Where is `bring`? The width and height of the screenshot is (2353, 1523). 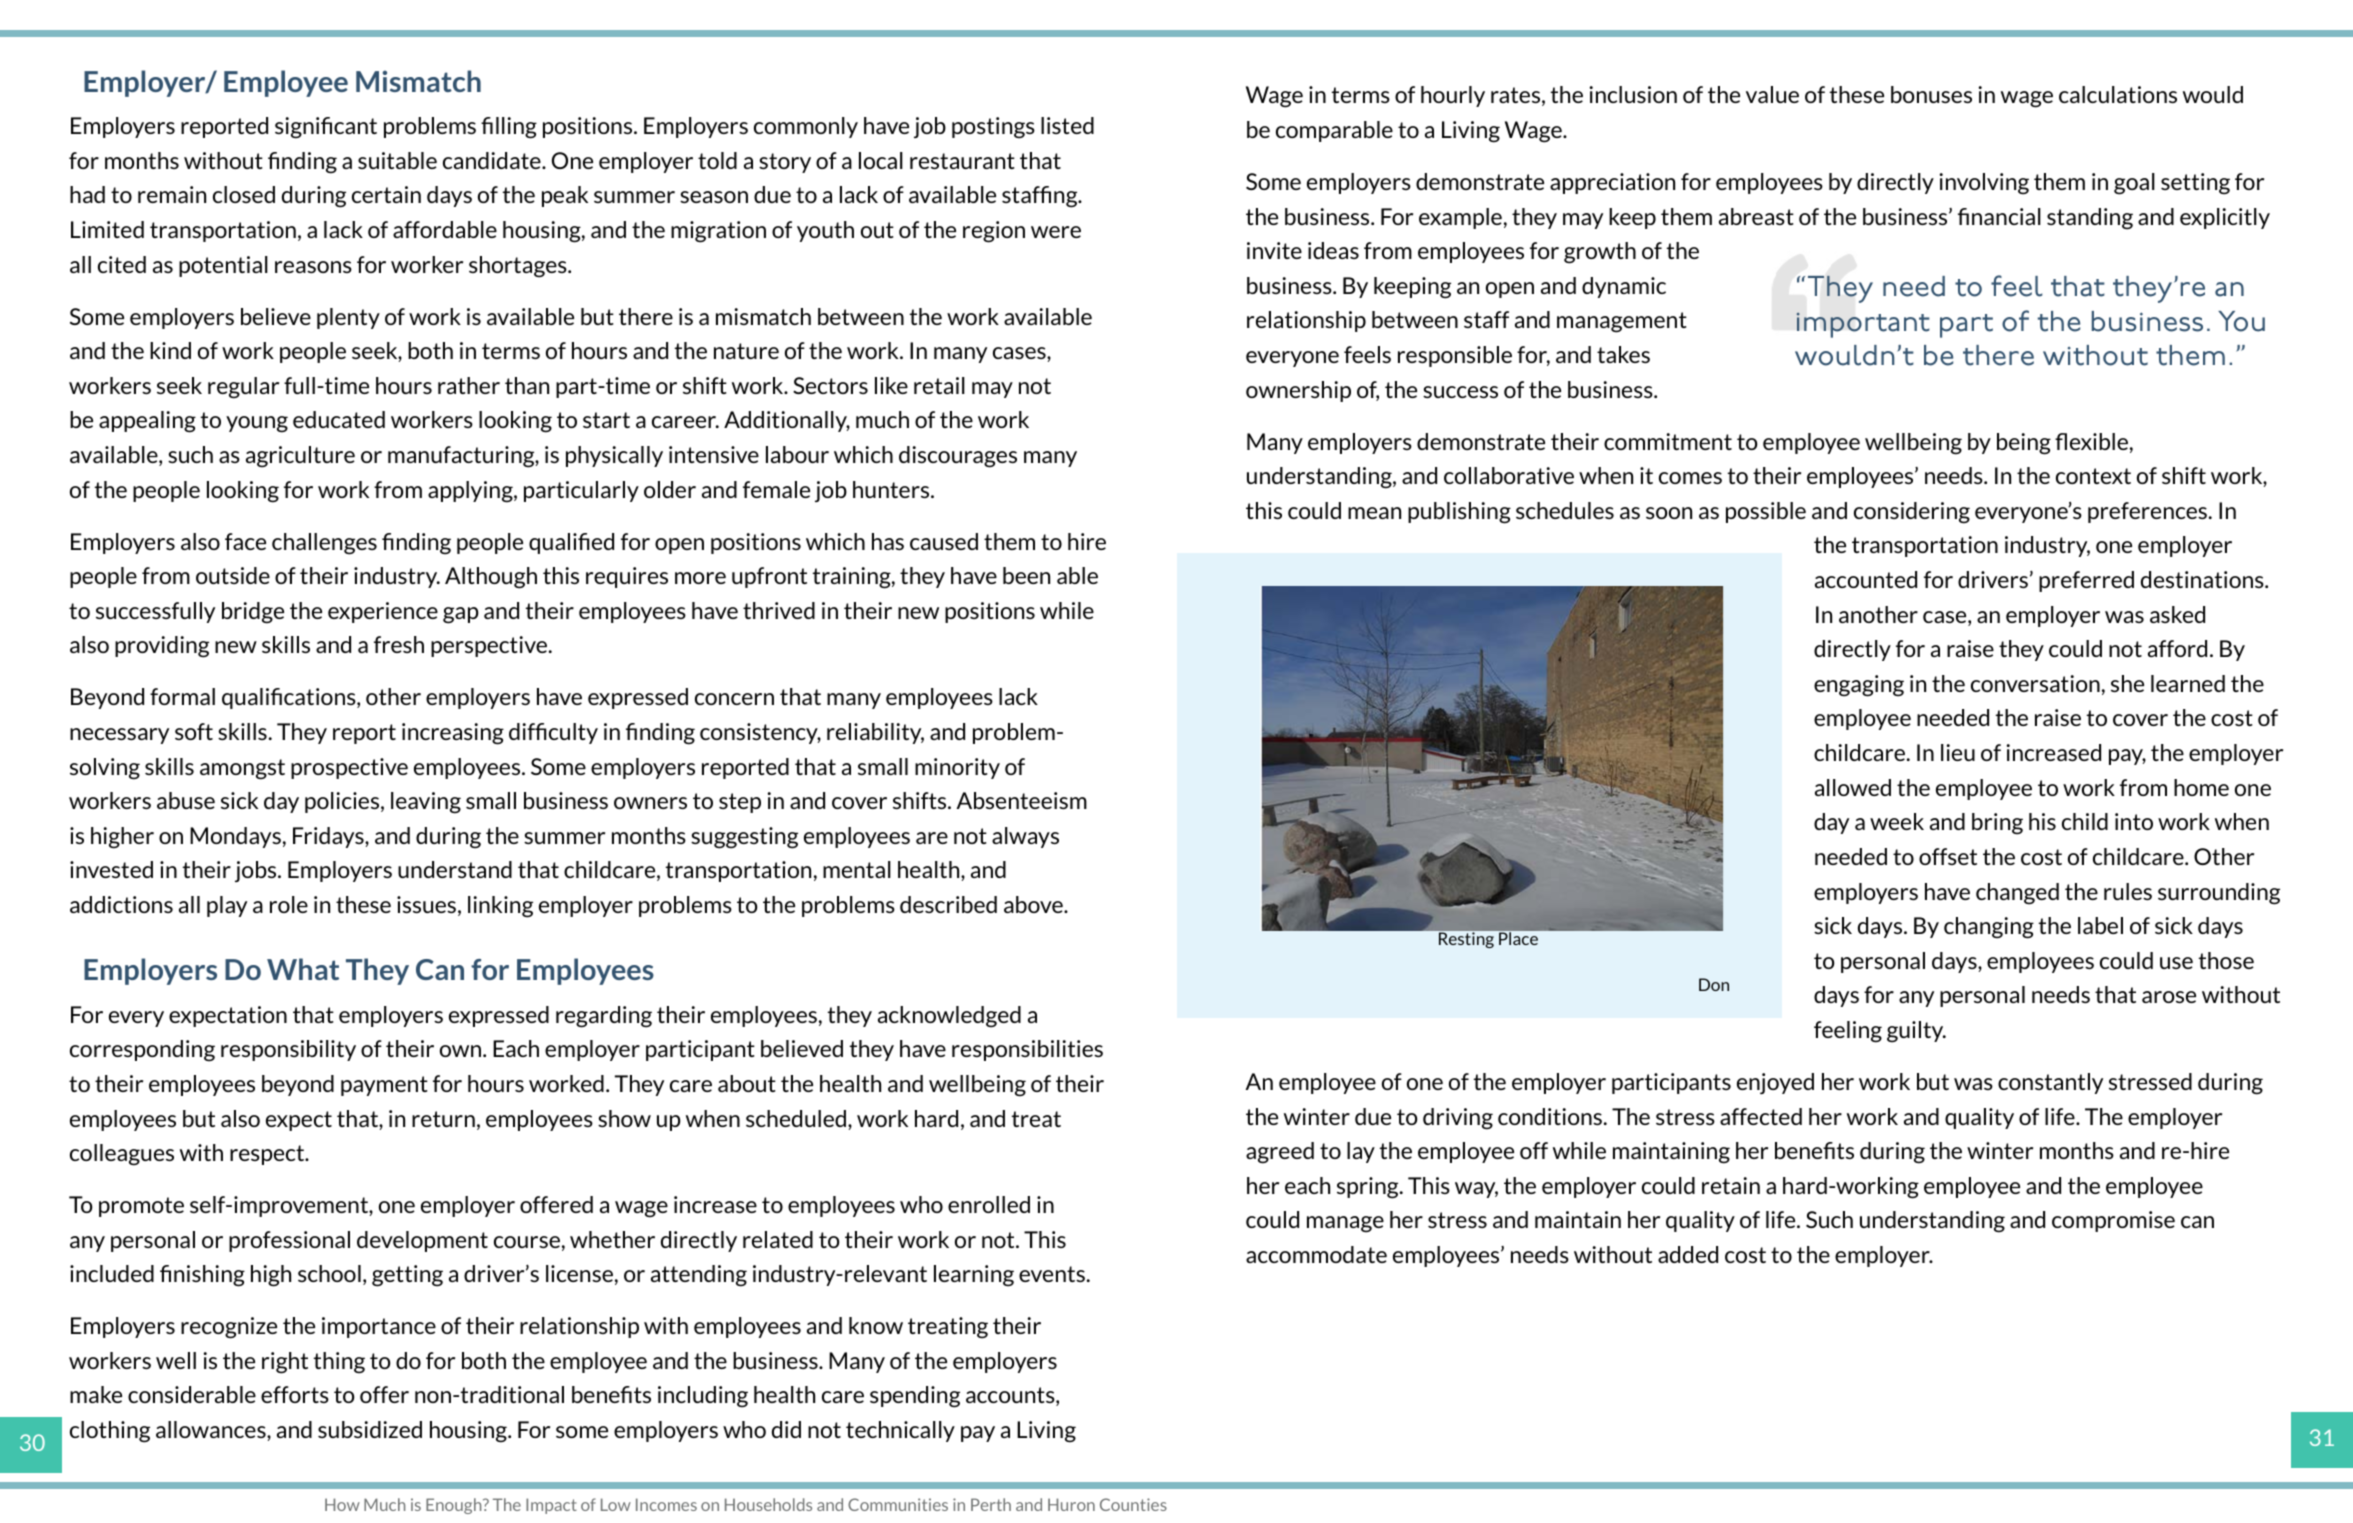 bring is located at coordinates (1997, 824).
